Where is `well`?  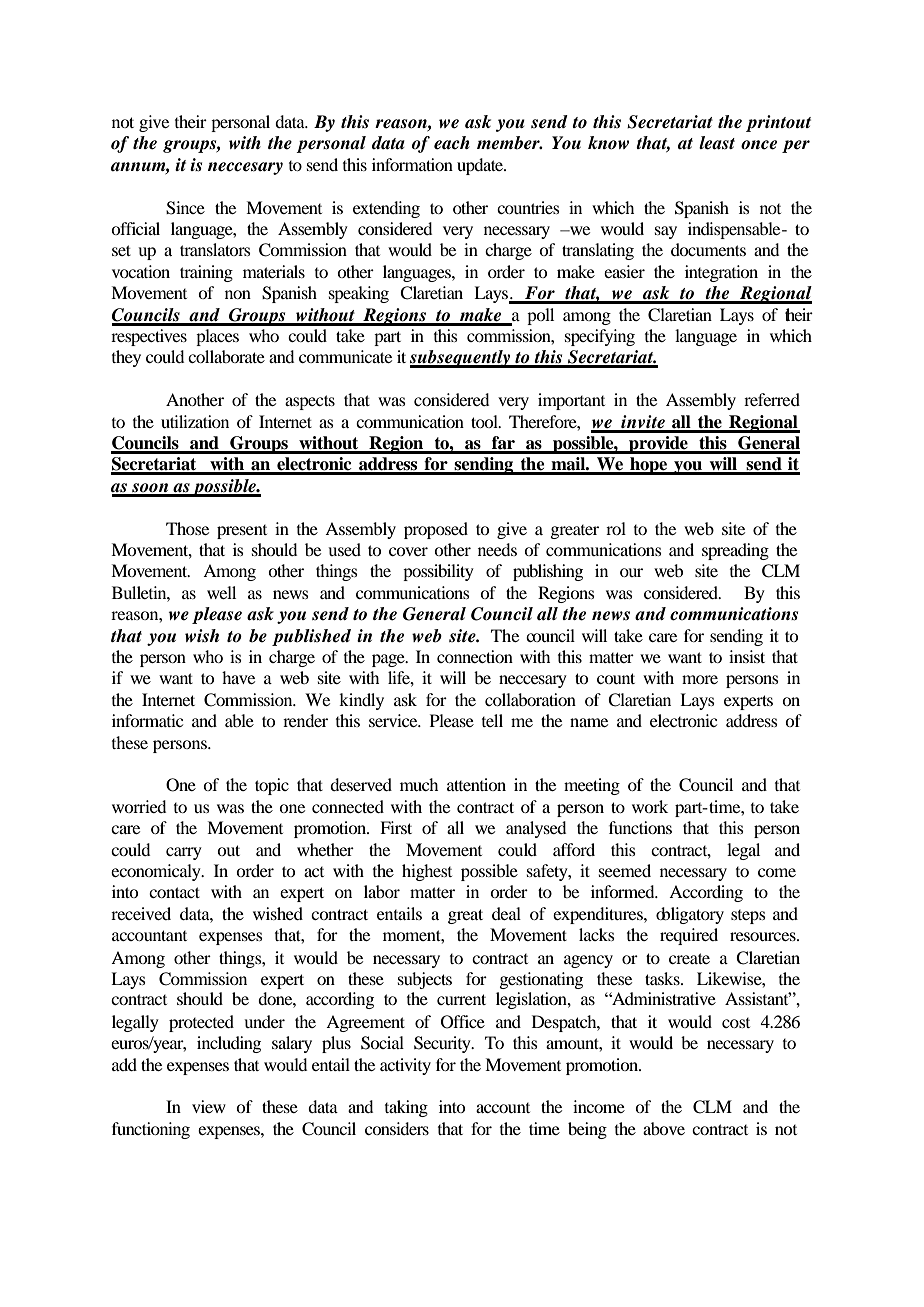 well is located at coordinates (221, 592).
